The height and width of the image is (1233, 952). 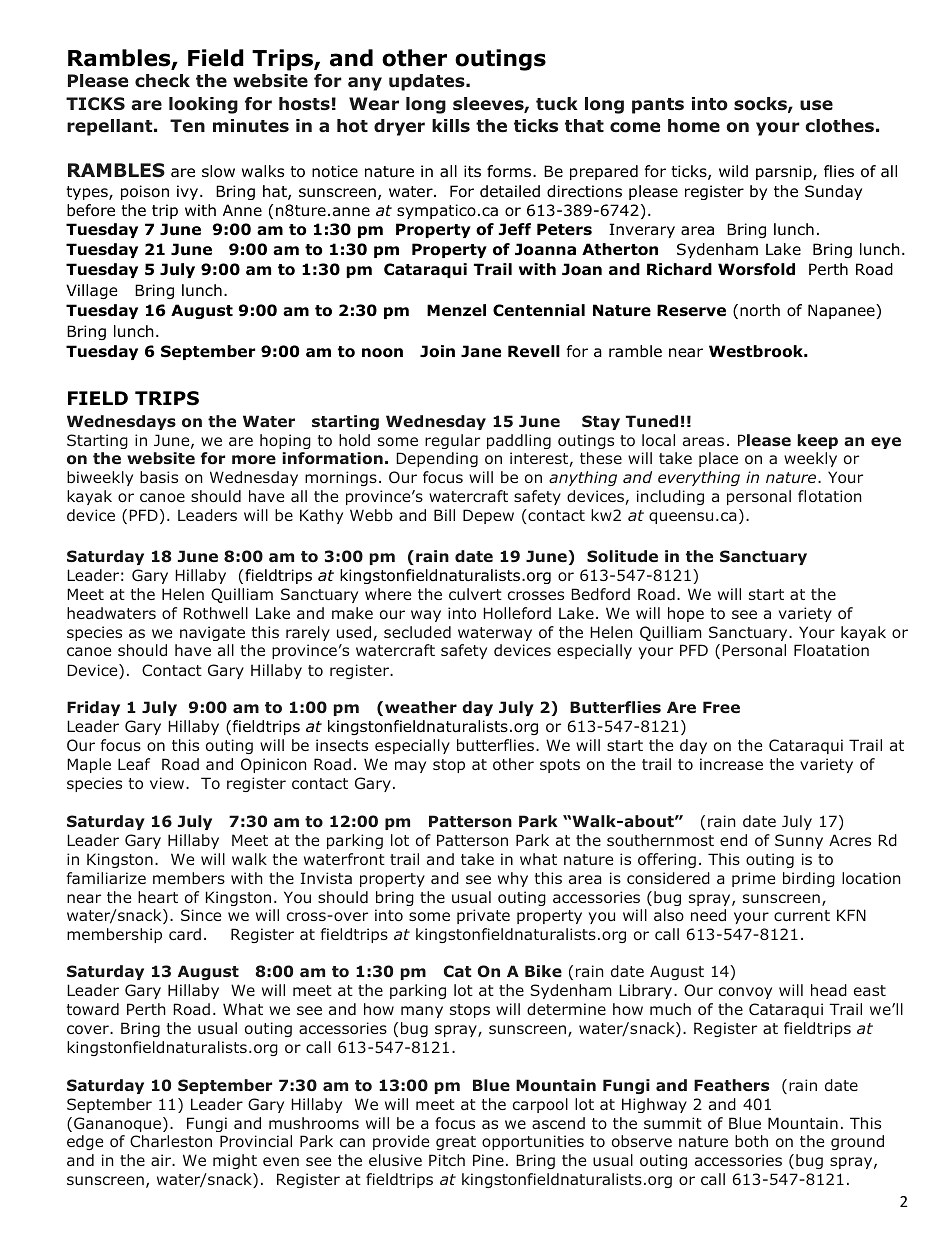 I want to click on basis, so click(x=159, y=477).
